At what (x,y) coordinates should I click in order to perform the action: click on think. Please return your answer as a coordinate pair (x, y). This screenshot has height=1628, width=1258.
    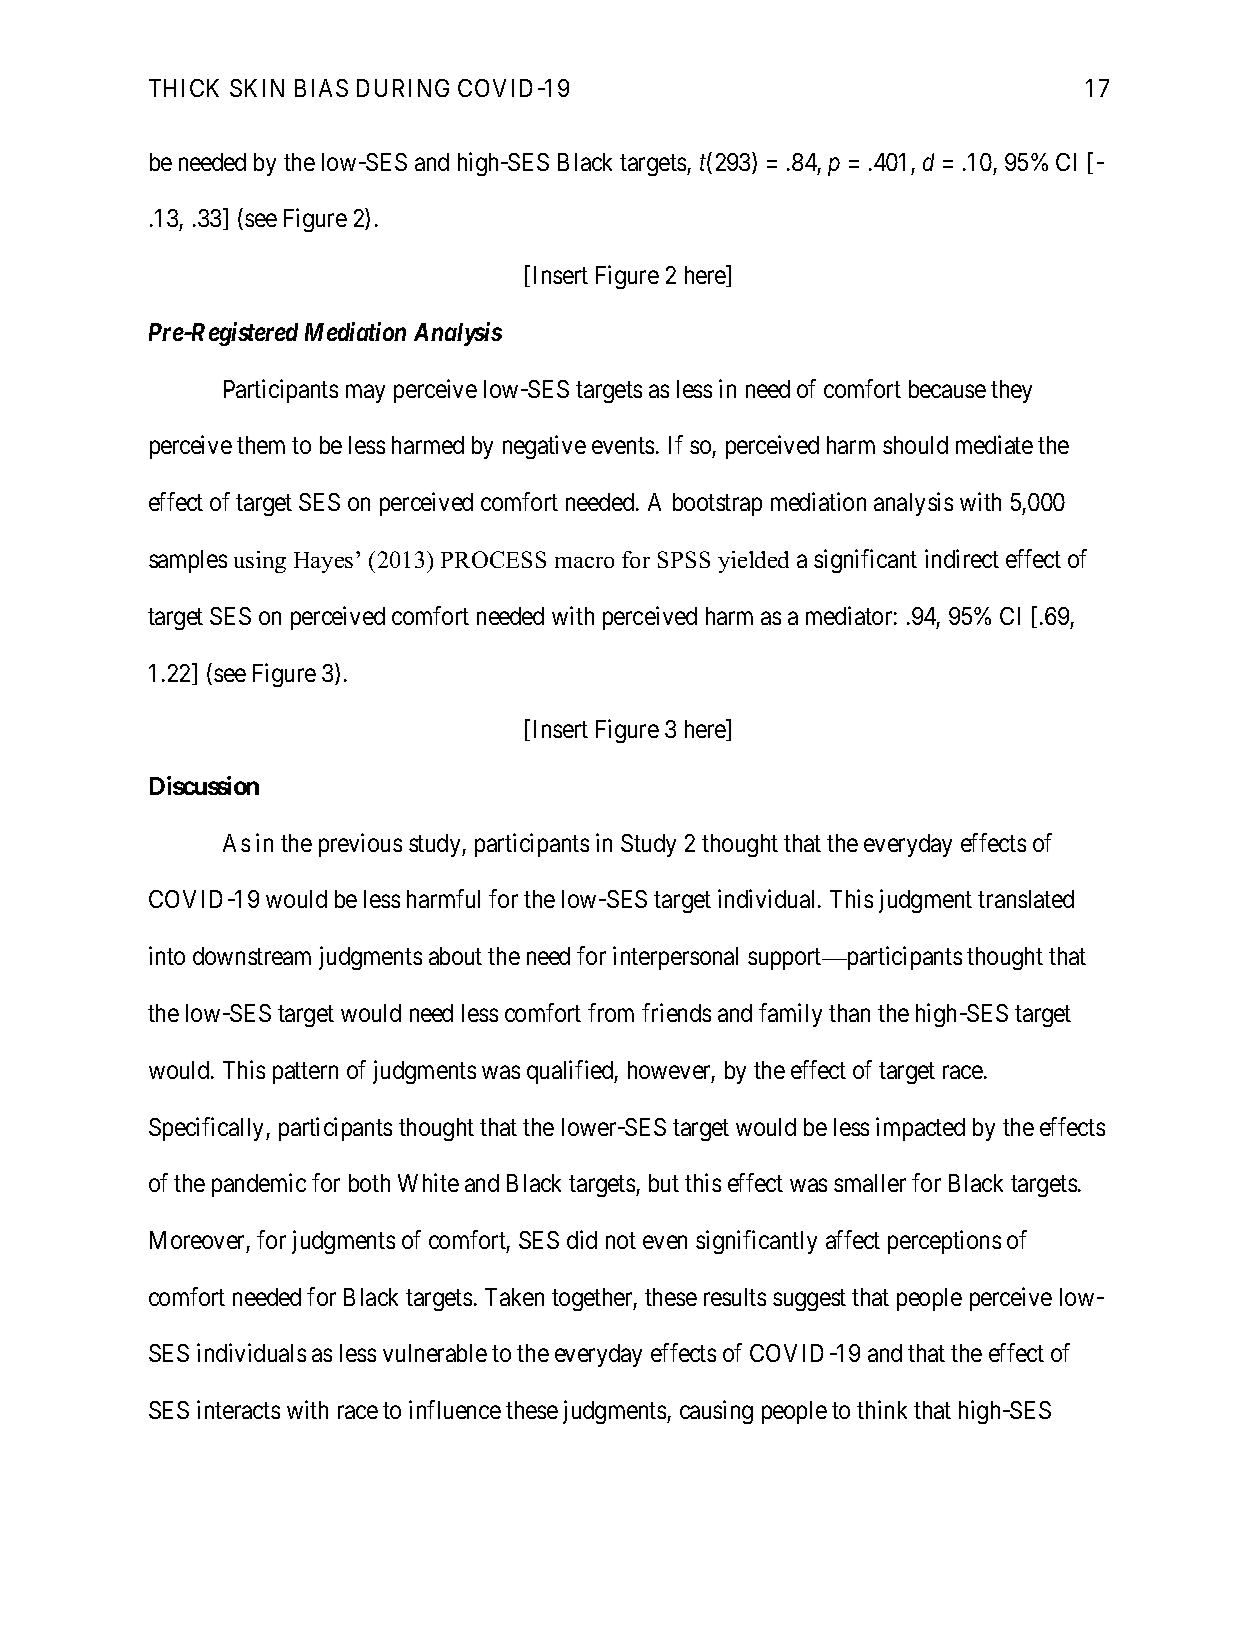
    Looking at the image, I should click on (882, 1409).
